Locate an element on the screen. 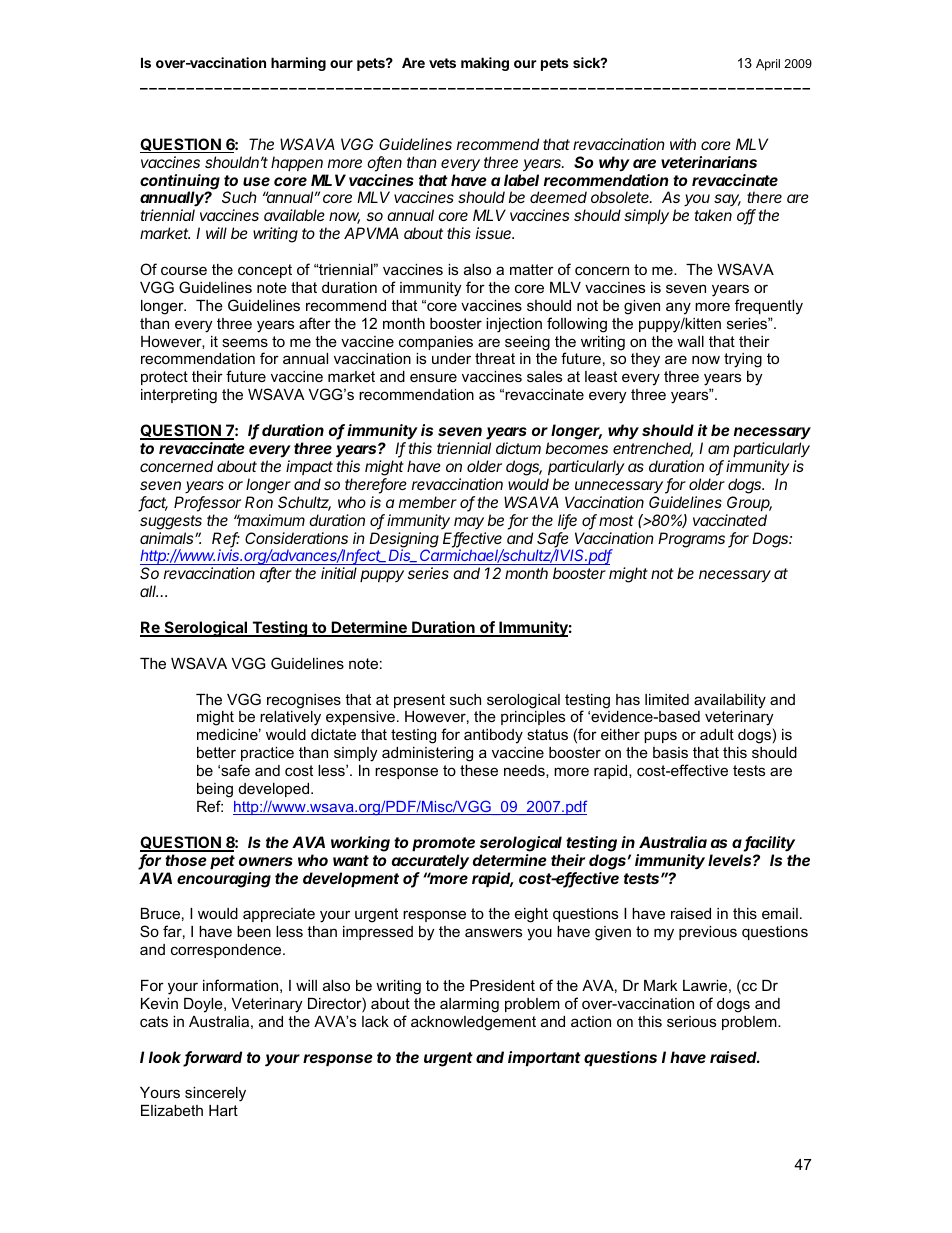 The image size is (952, 1233). basis is located at coordinates (670, 752).
